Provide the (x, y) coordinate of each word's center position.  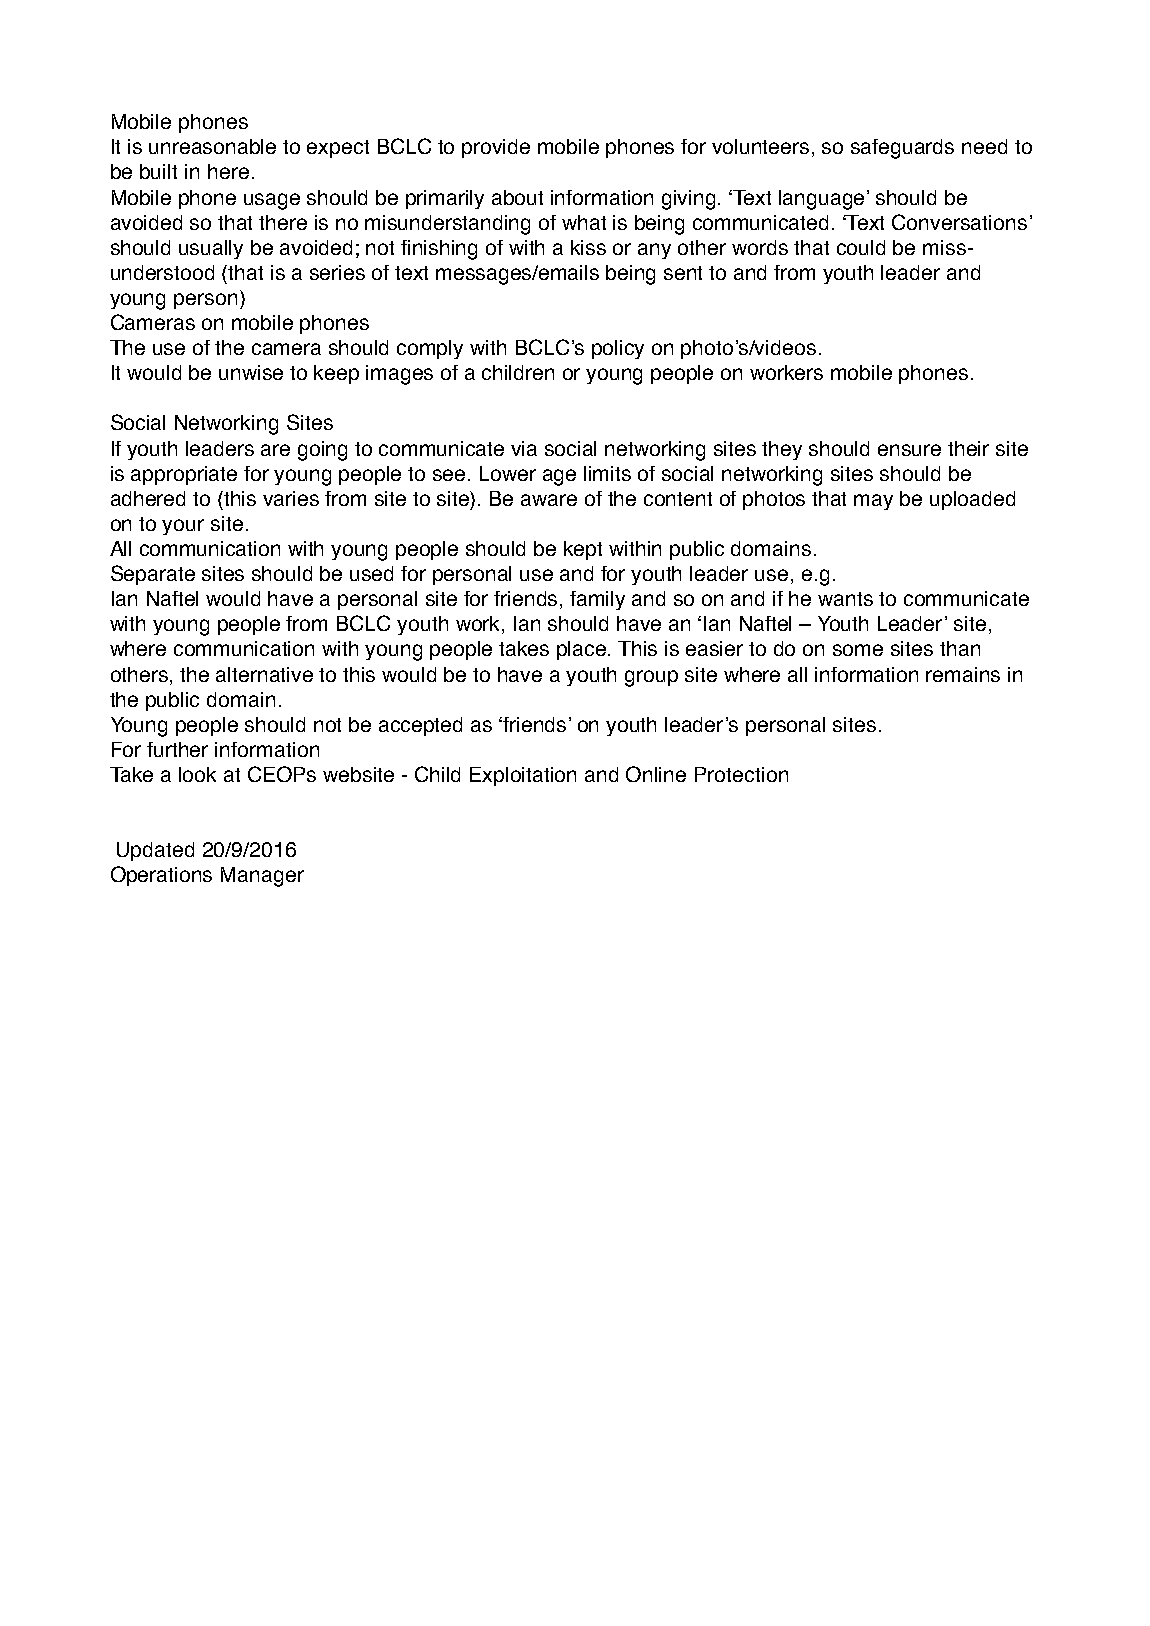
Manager (262, 877)
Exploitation (523, 776)
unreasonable (212, 146)
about (517, 197)
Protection (741, 774)
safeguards (902, 149)
